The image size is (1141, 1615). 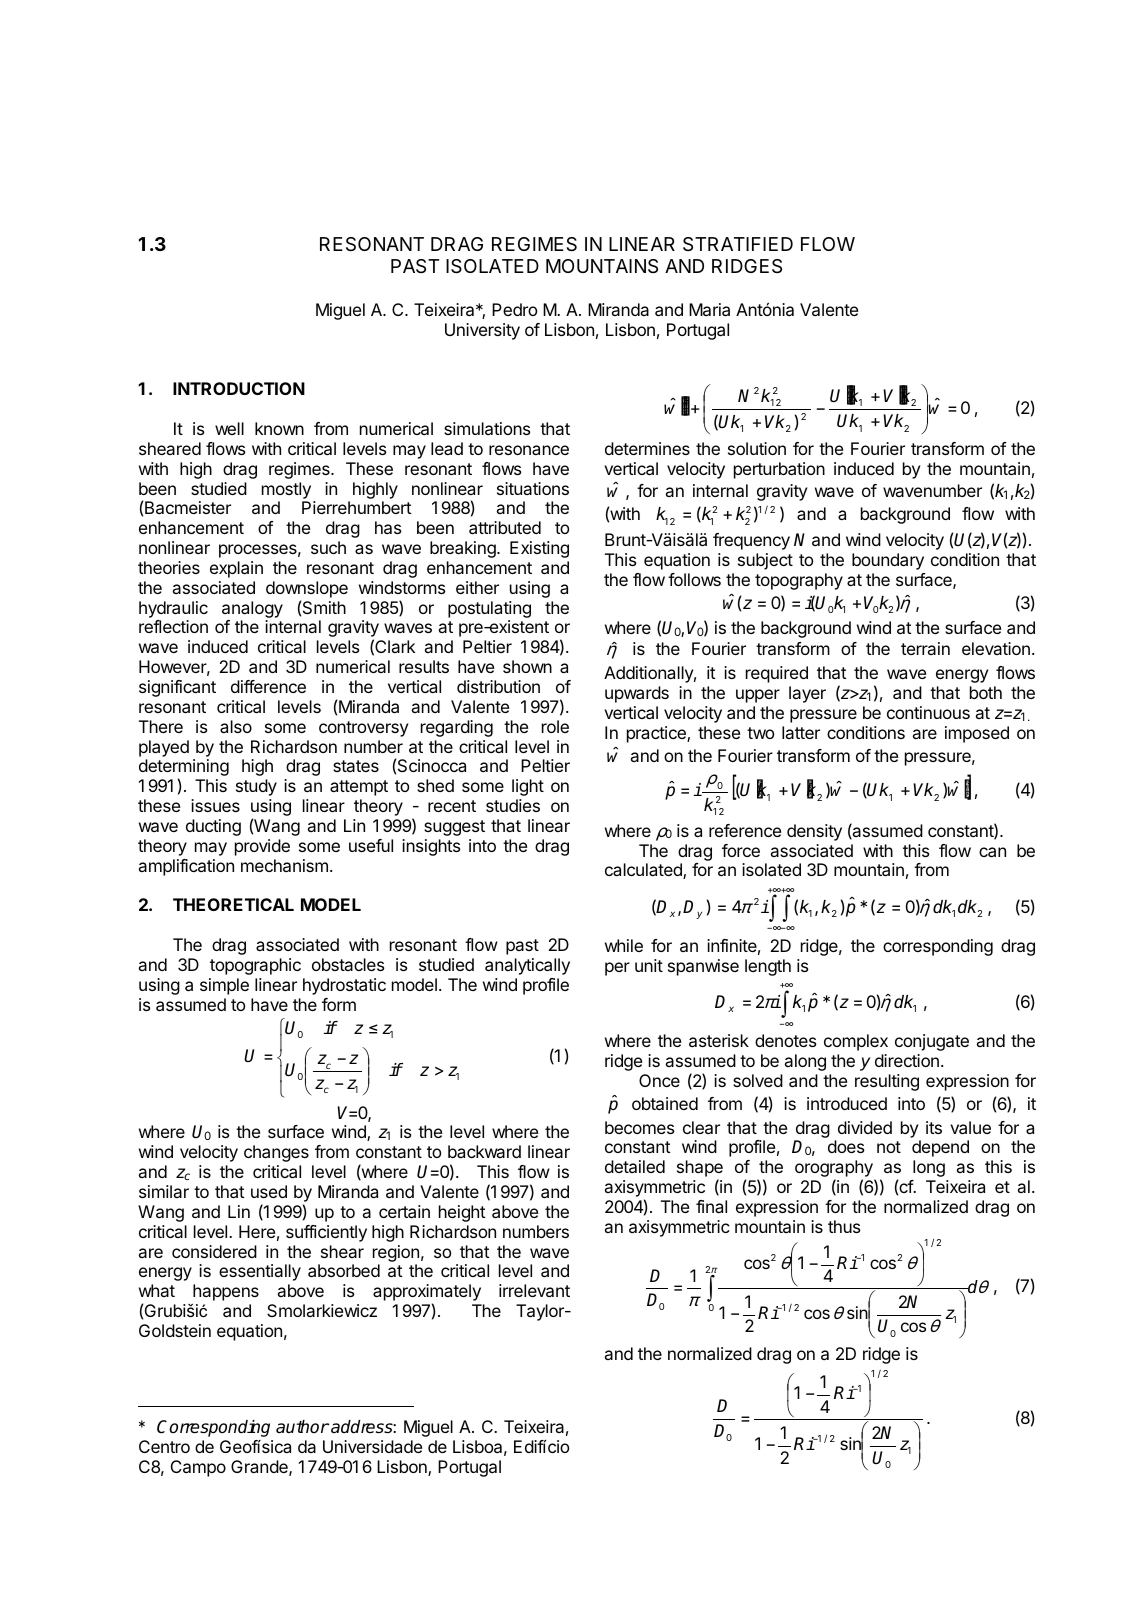 I want to click on changes, so click(x=276, y=1153).
